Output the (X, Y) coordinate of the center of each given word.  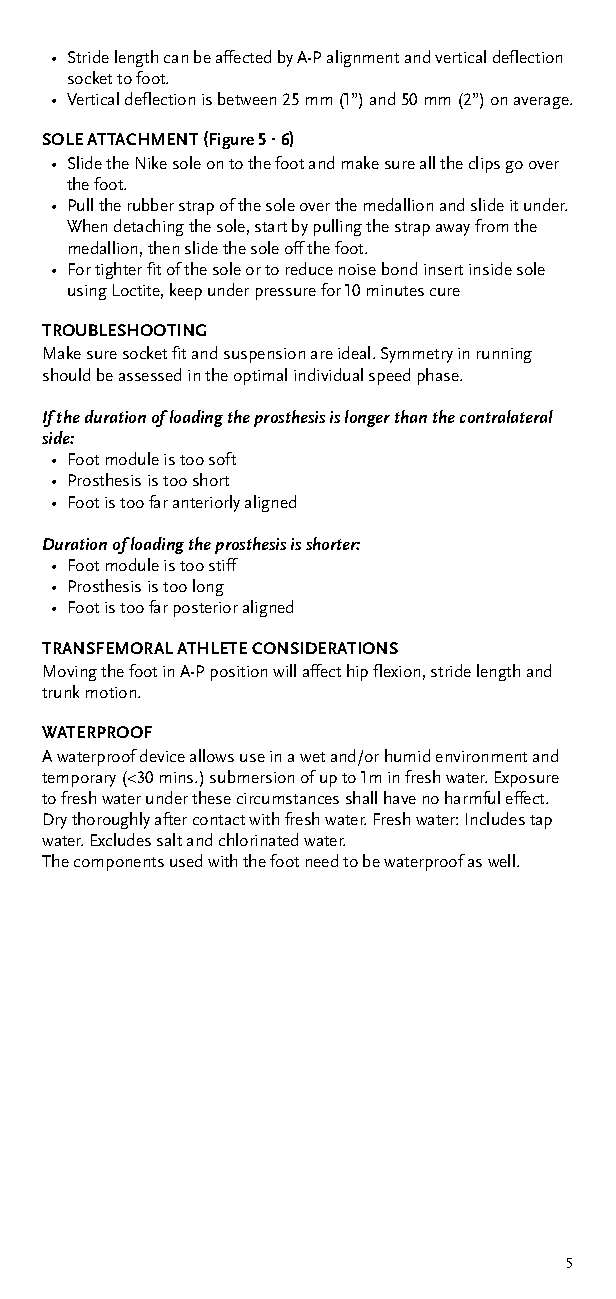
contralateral (506, 416)
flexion (396, 670)
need (322, 860)
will (284, 670)
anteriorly (206, 503)
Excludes (121, 839)
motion (112, 692)
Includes (495, 818)
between (247, 98)
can (176, 59)
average (542, 103)
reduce (309, 268)
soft (222, 458)
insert (443, 269)
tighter (118, 270)
